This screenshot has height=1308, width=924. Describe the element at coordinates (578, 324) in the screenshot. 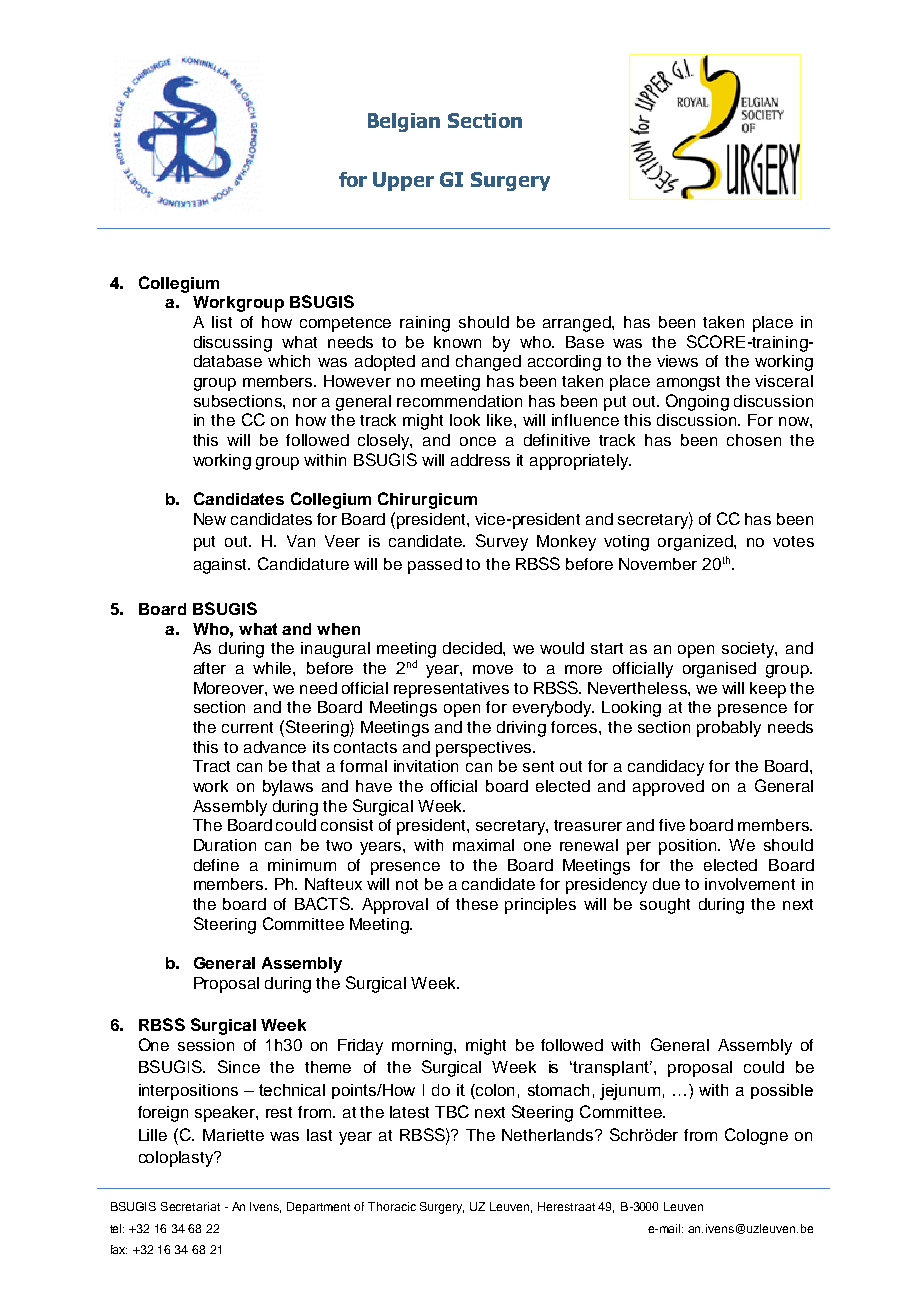

I see `arranged` at that location.
